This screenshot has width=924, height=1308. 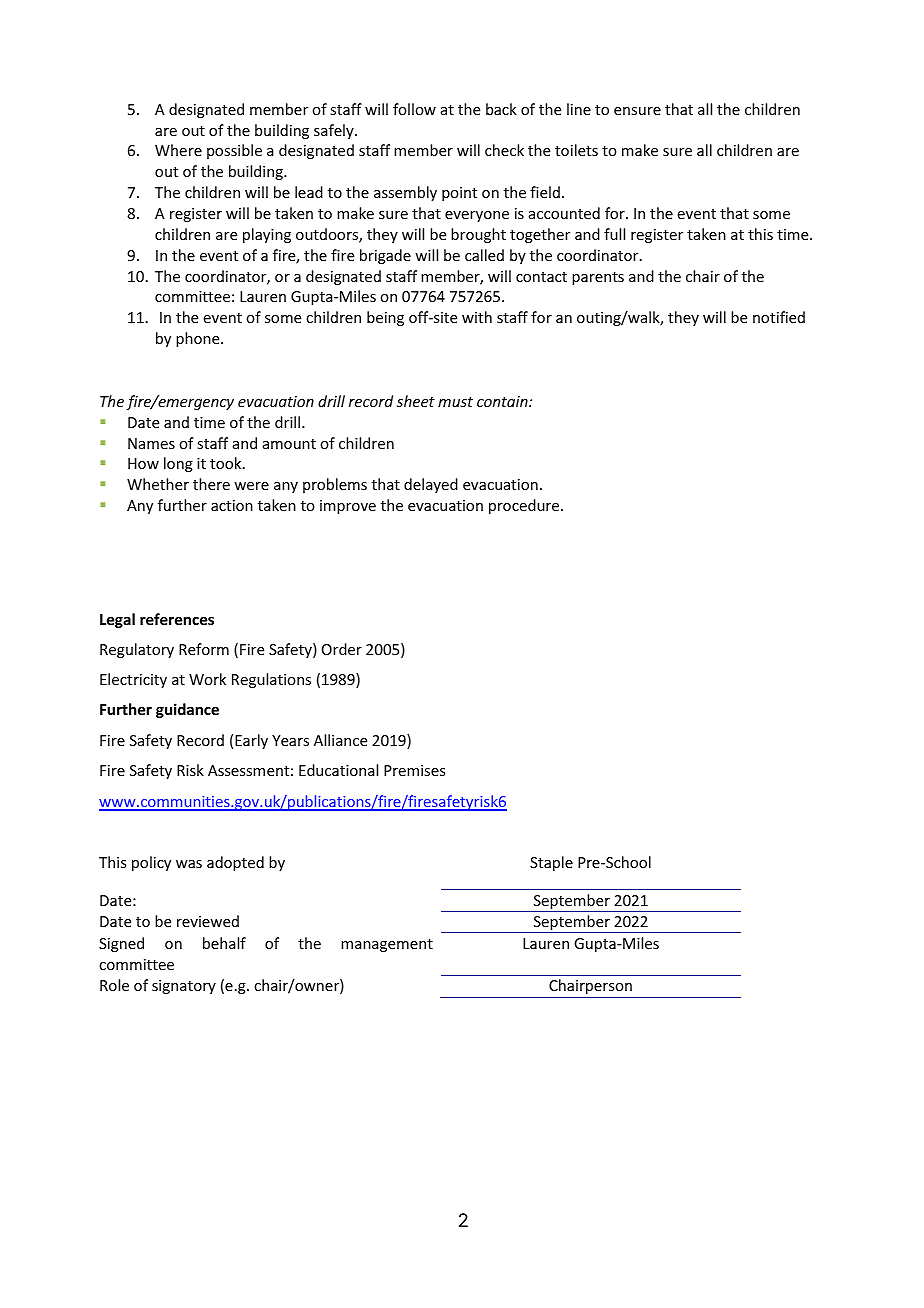 I want to click on toilets, so click(x=576, y=150).
